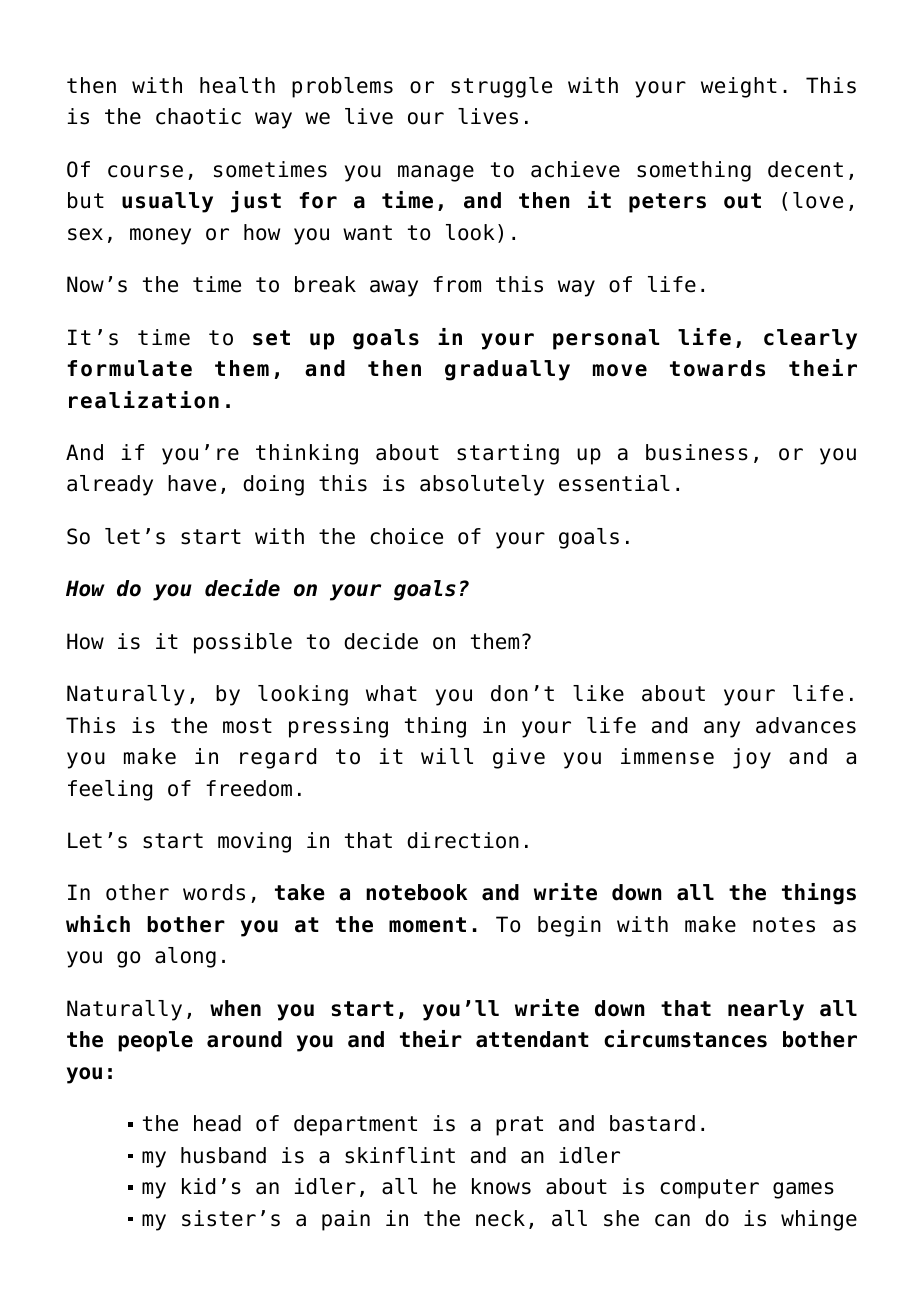 The image size is (924, 1308). What do you see at coordinates (739, 87) in the screenshot?
I see `weight` at bounding box center [739, 87].
